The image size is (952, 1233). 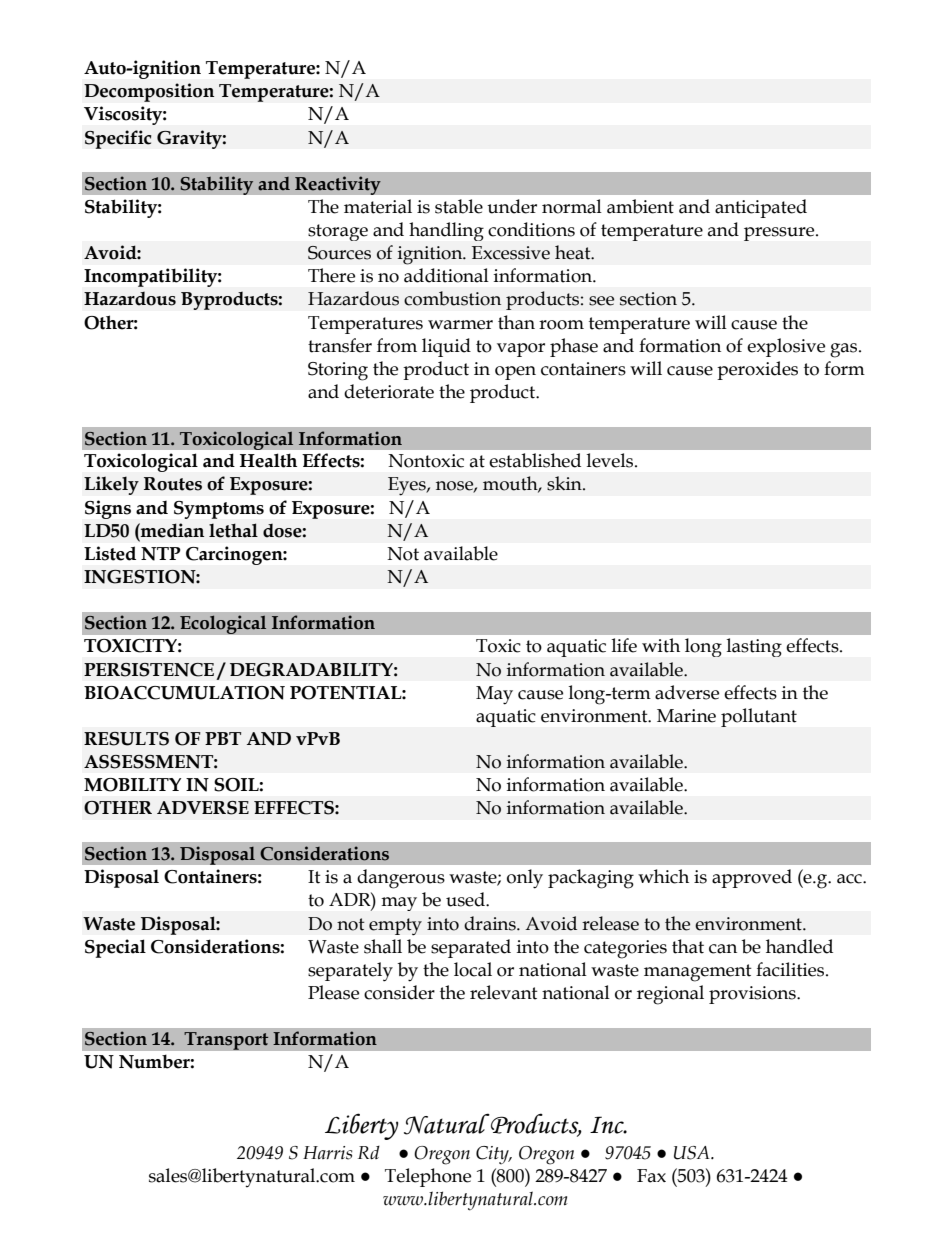 What do you see at coordinates (466, 899) in the page?
I see `used` at bounding box center [466, 899].
